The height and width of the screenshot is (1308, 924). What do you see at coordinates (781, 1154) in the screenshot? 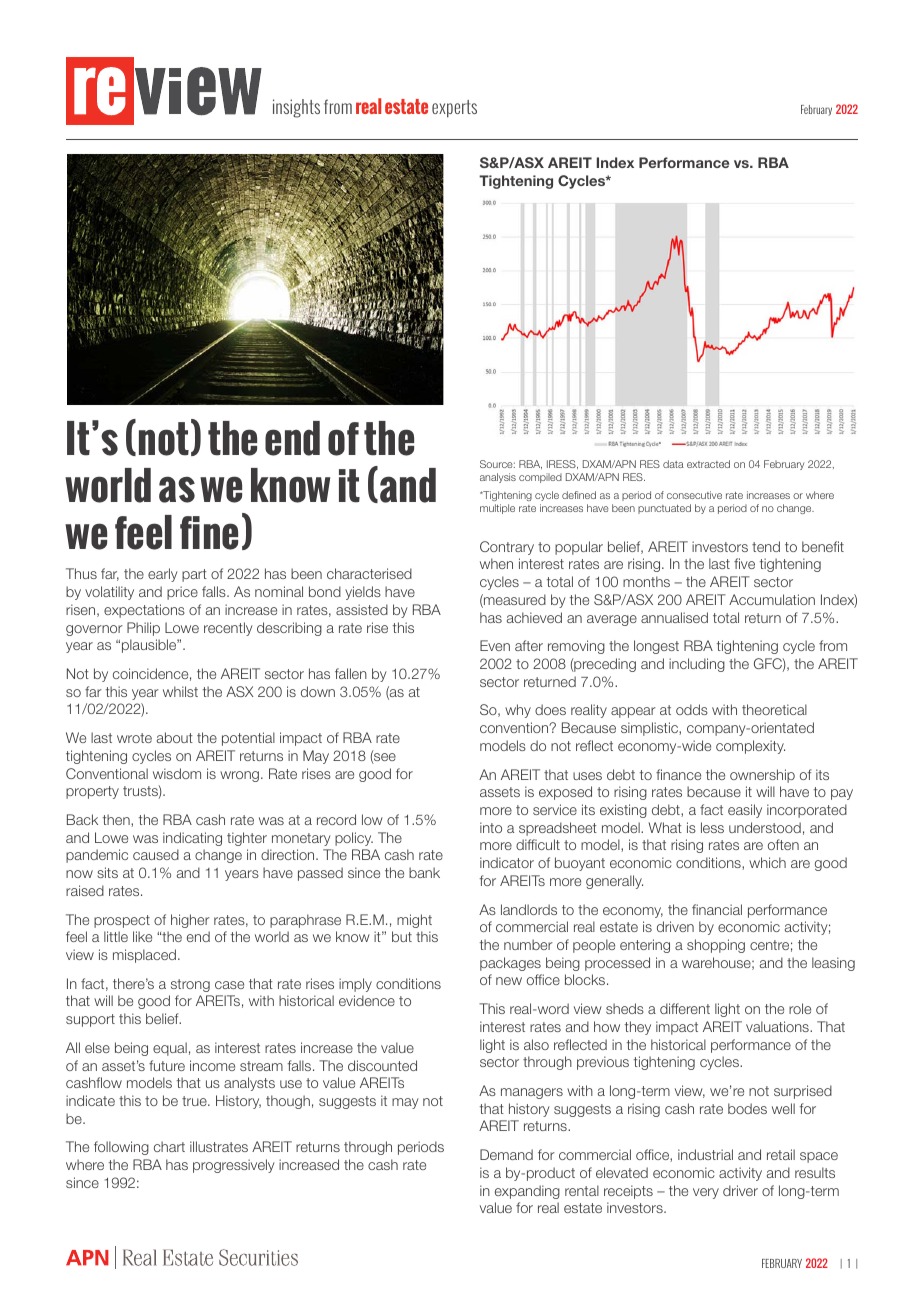
I see `retail` at bounding box center [781, 1154].
